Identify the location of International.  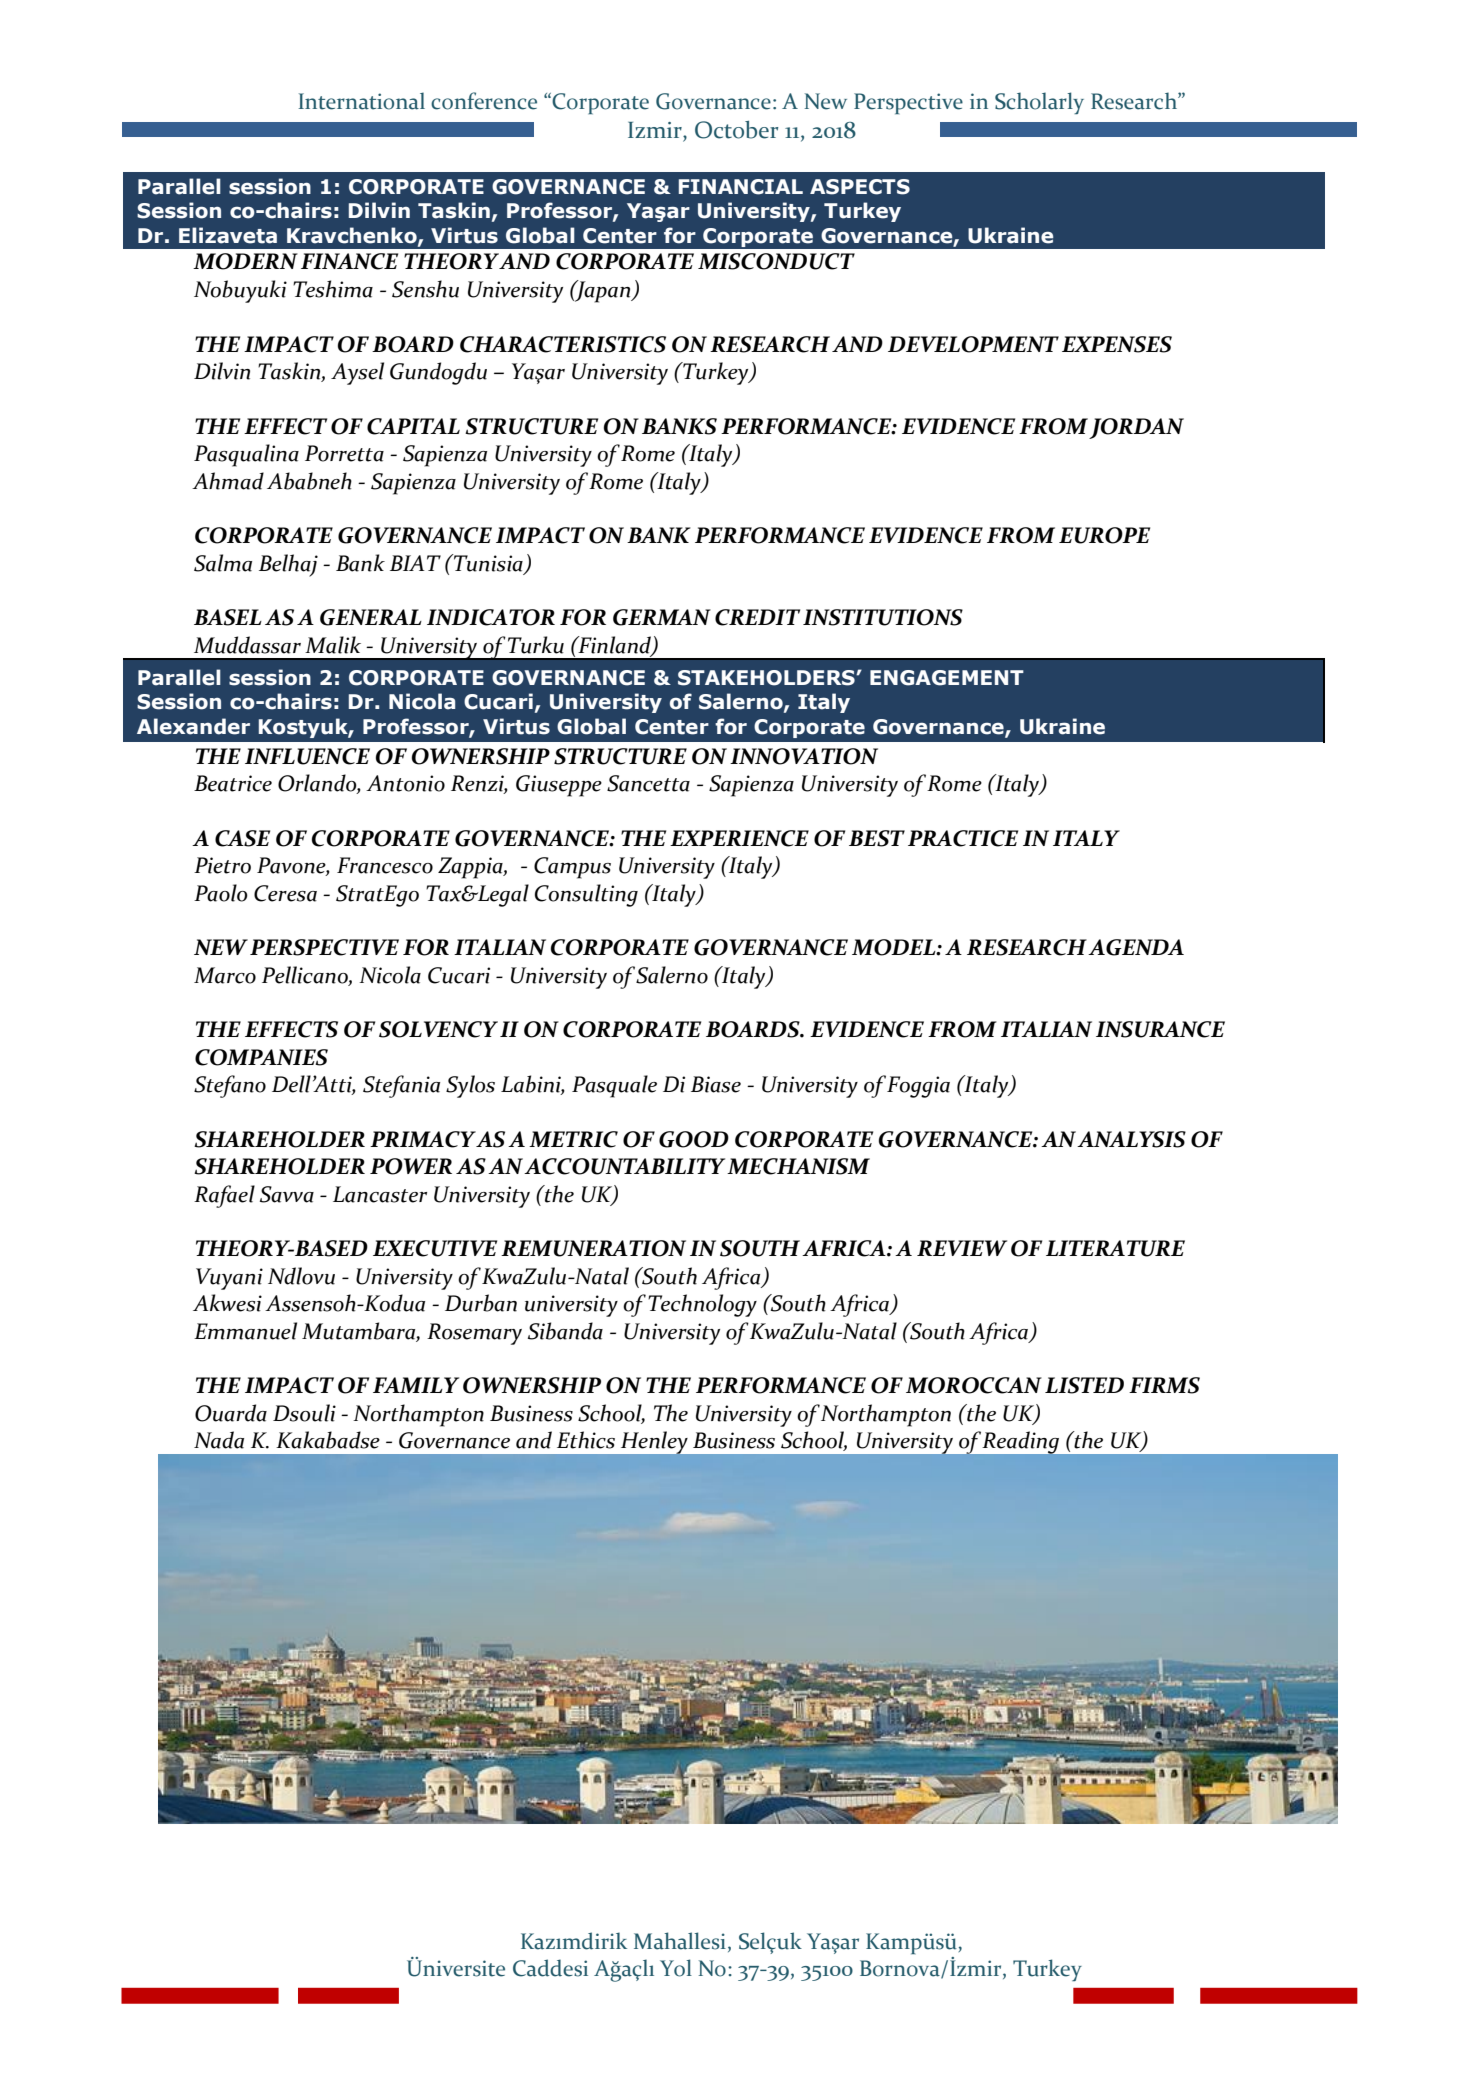
(362, 101).
